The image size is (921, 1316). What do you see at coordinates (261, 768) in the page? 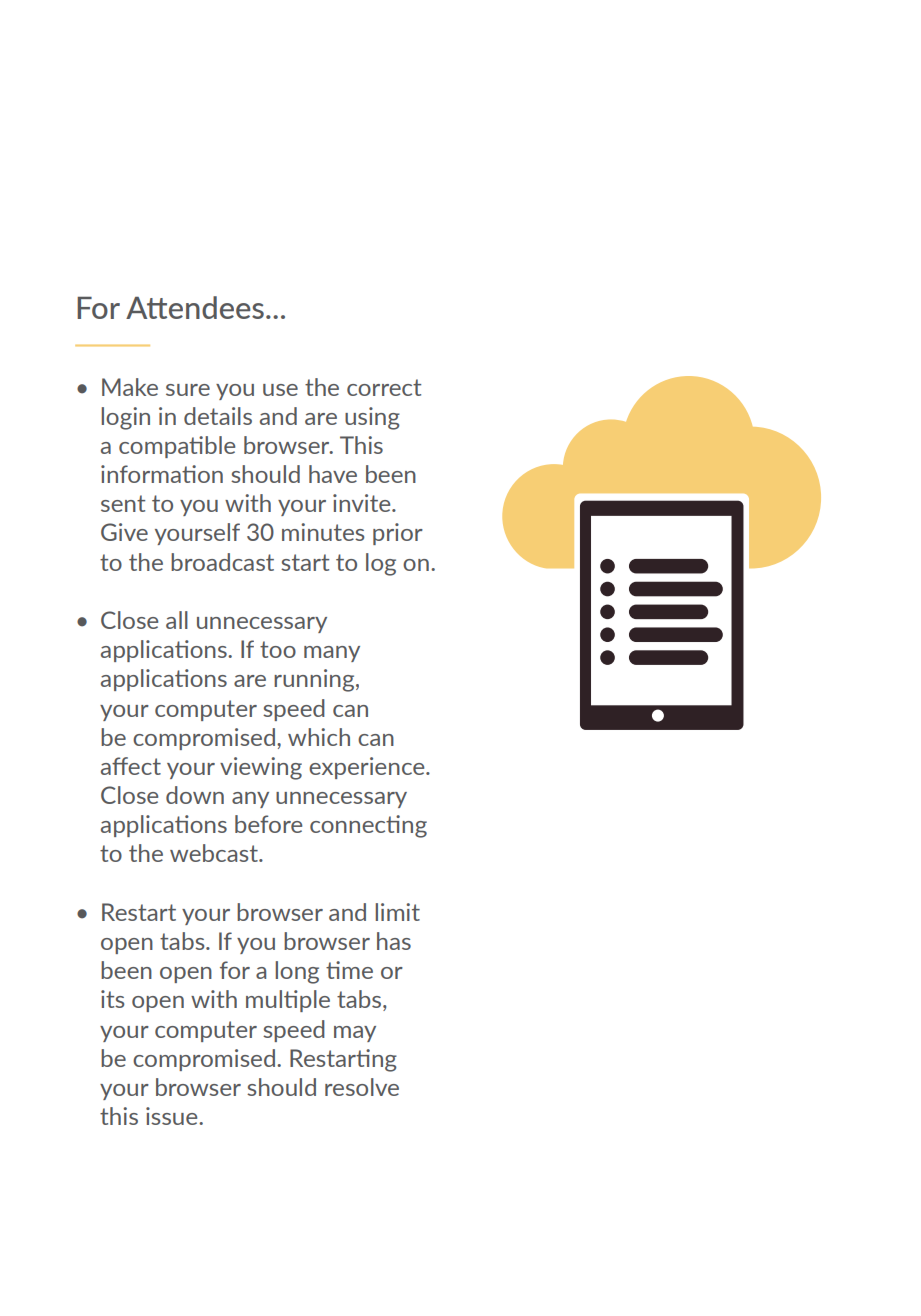
I see `viewing` at bounding box center [261, 768].
